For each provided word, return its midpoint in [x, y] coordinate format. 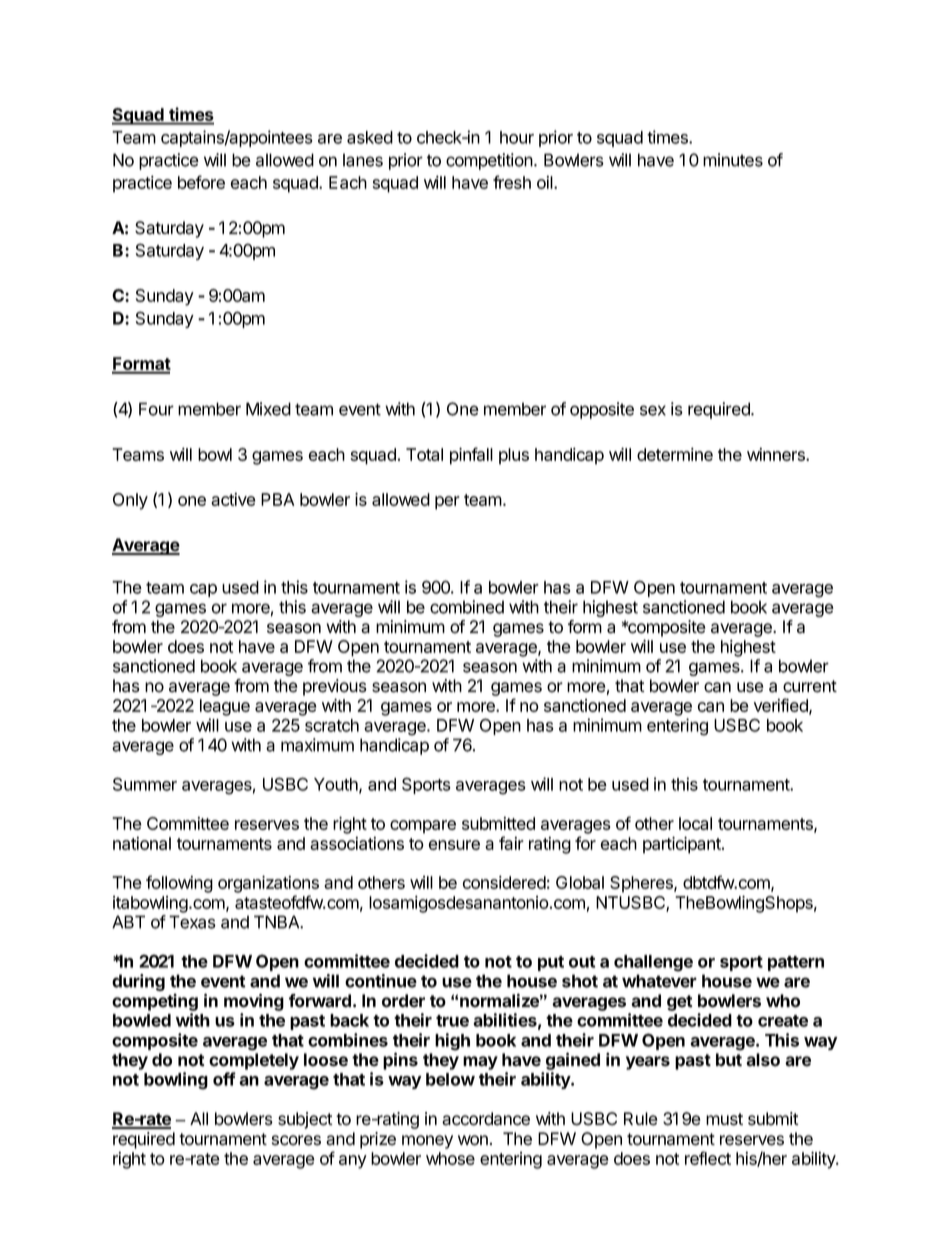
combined [467, 607]
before [201, 182]
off [224, 1079]
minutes [733, 160]
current [810, 686]
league [225, 707]
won [473, 1140]
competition [490, 161]
